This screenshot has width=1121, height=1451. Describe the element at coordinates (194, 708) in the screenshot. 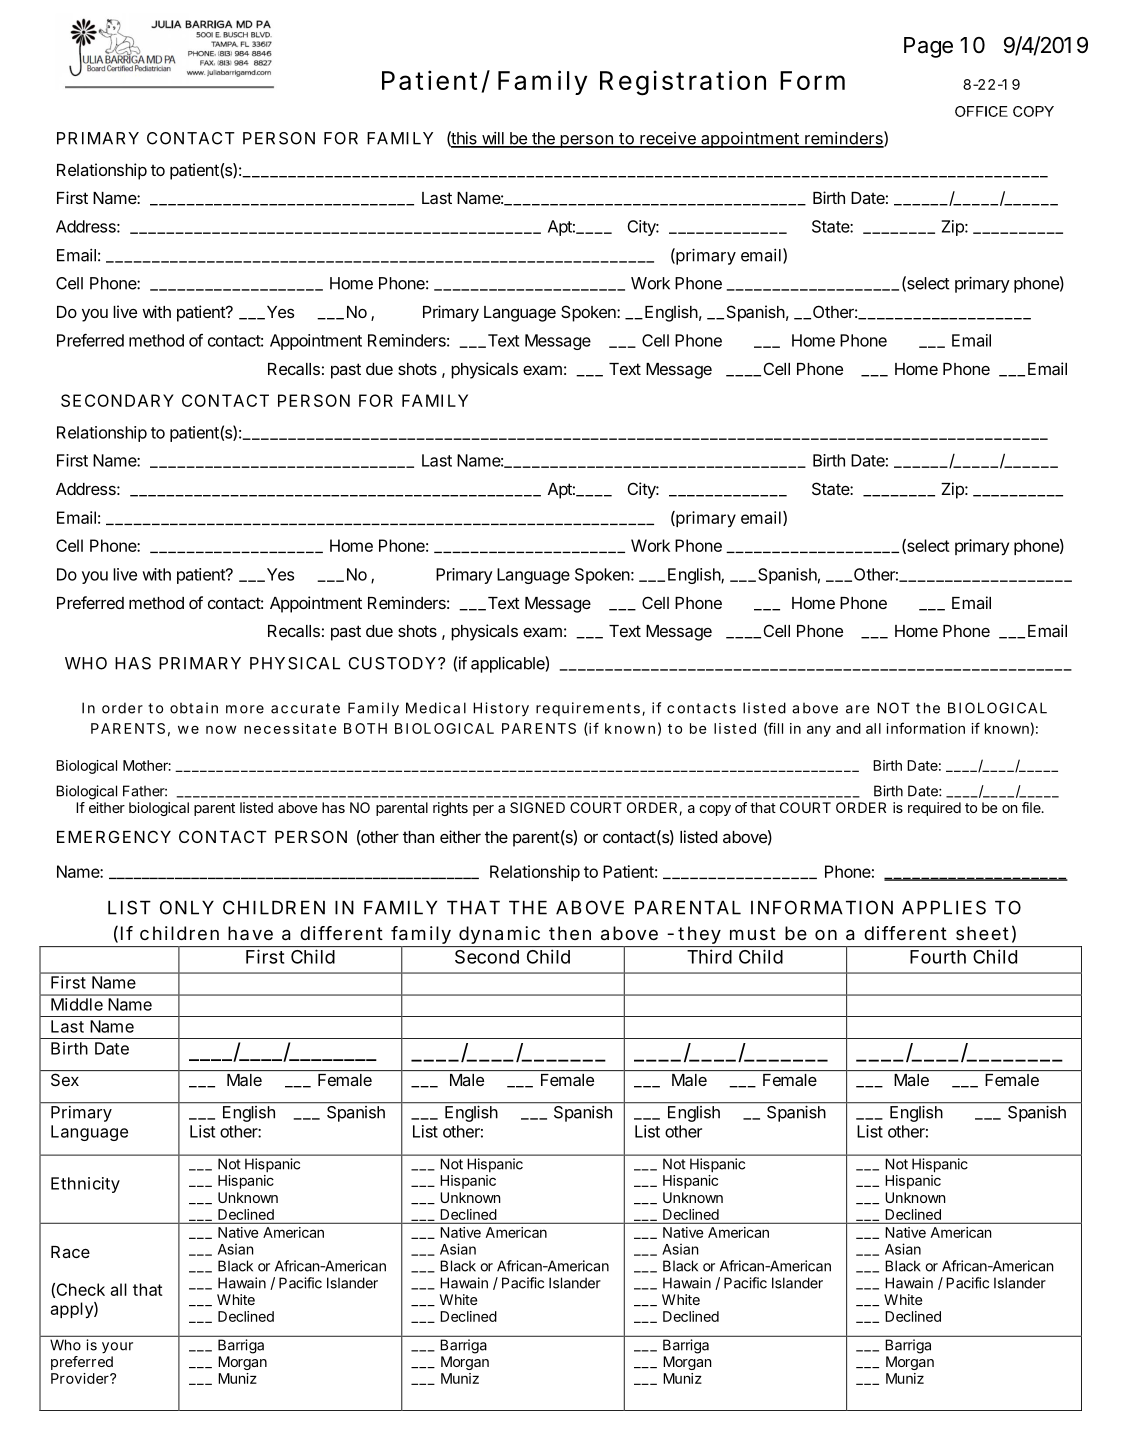

I see `obtain` at that location.
